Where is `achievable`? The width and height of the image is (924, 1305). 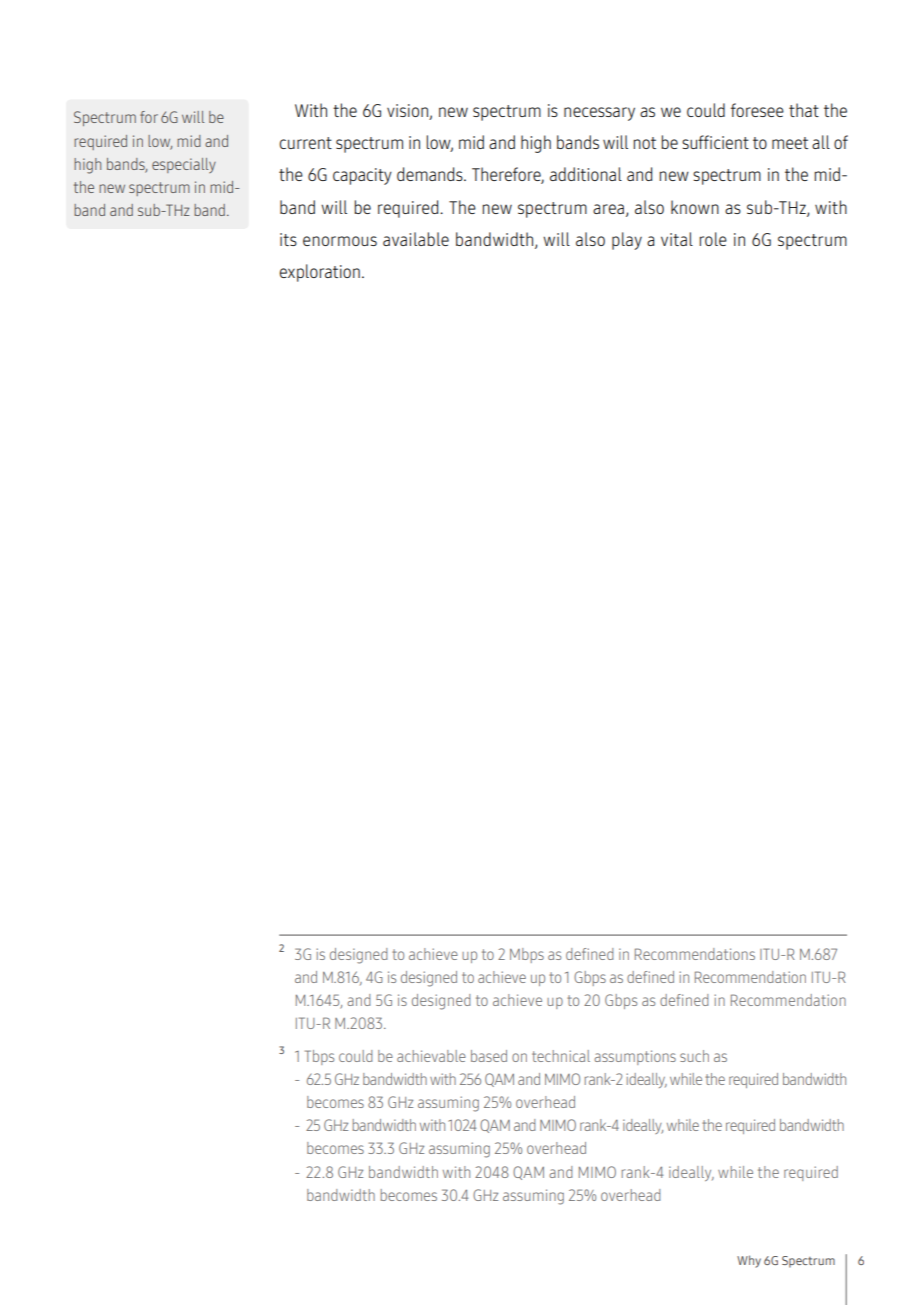 achievable is located at coordinates (431, 1056).
